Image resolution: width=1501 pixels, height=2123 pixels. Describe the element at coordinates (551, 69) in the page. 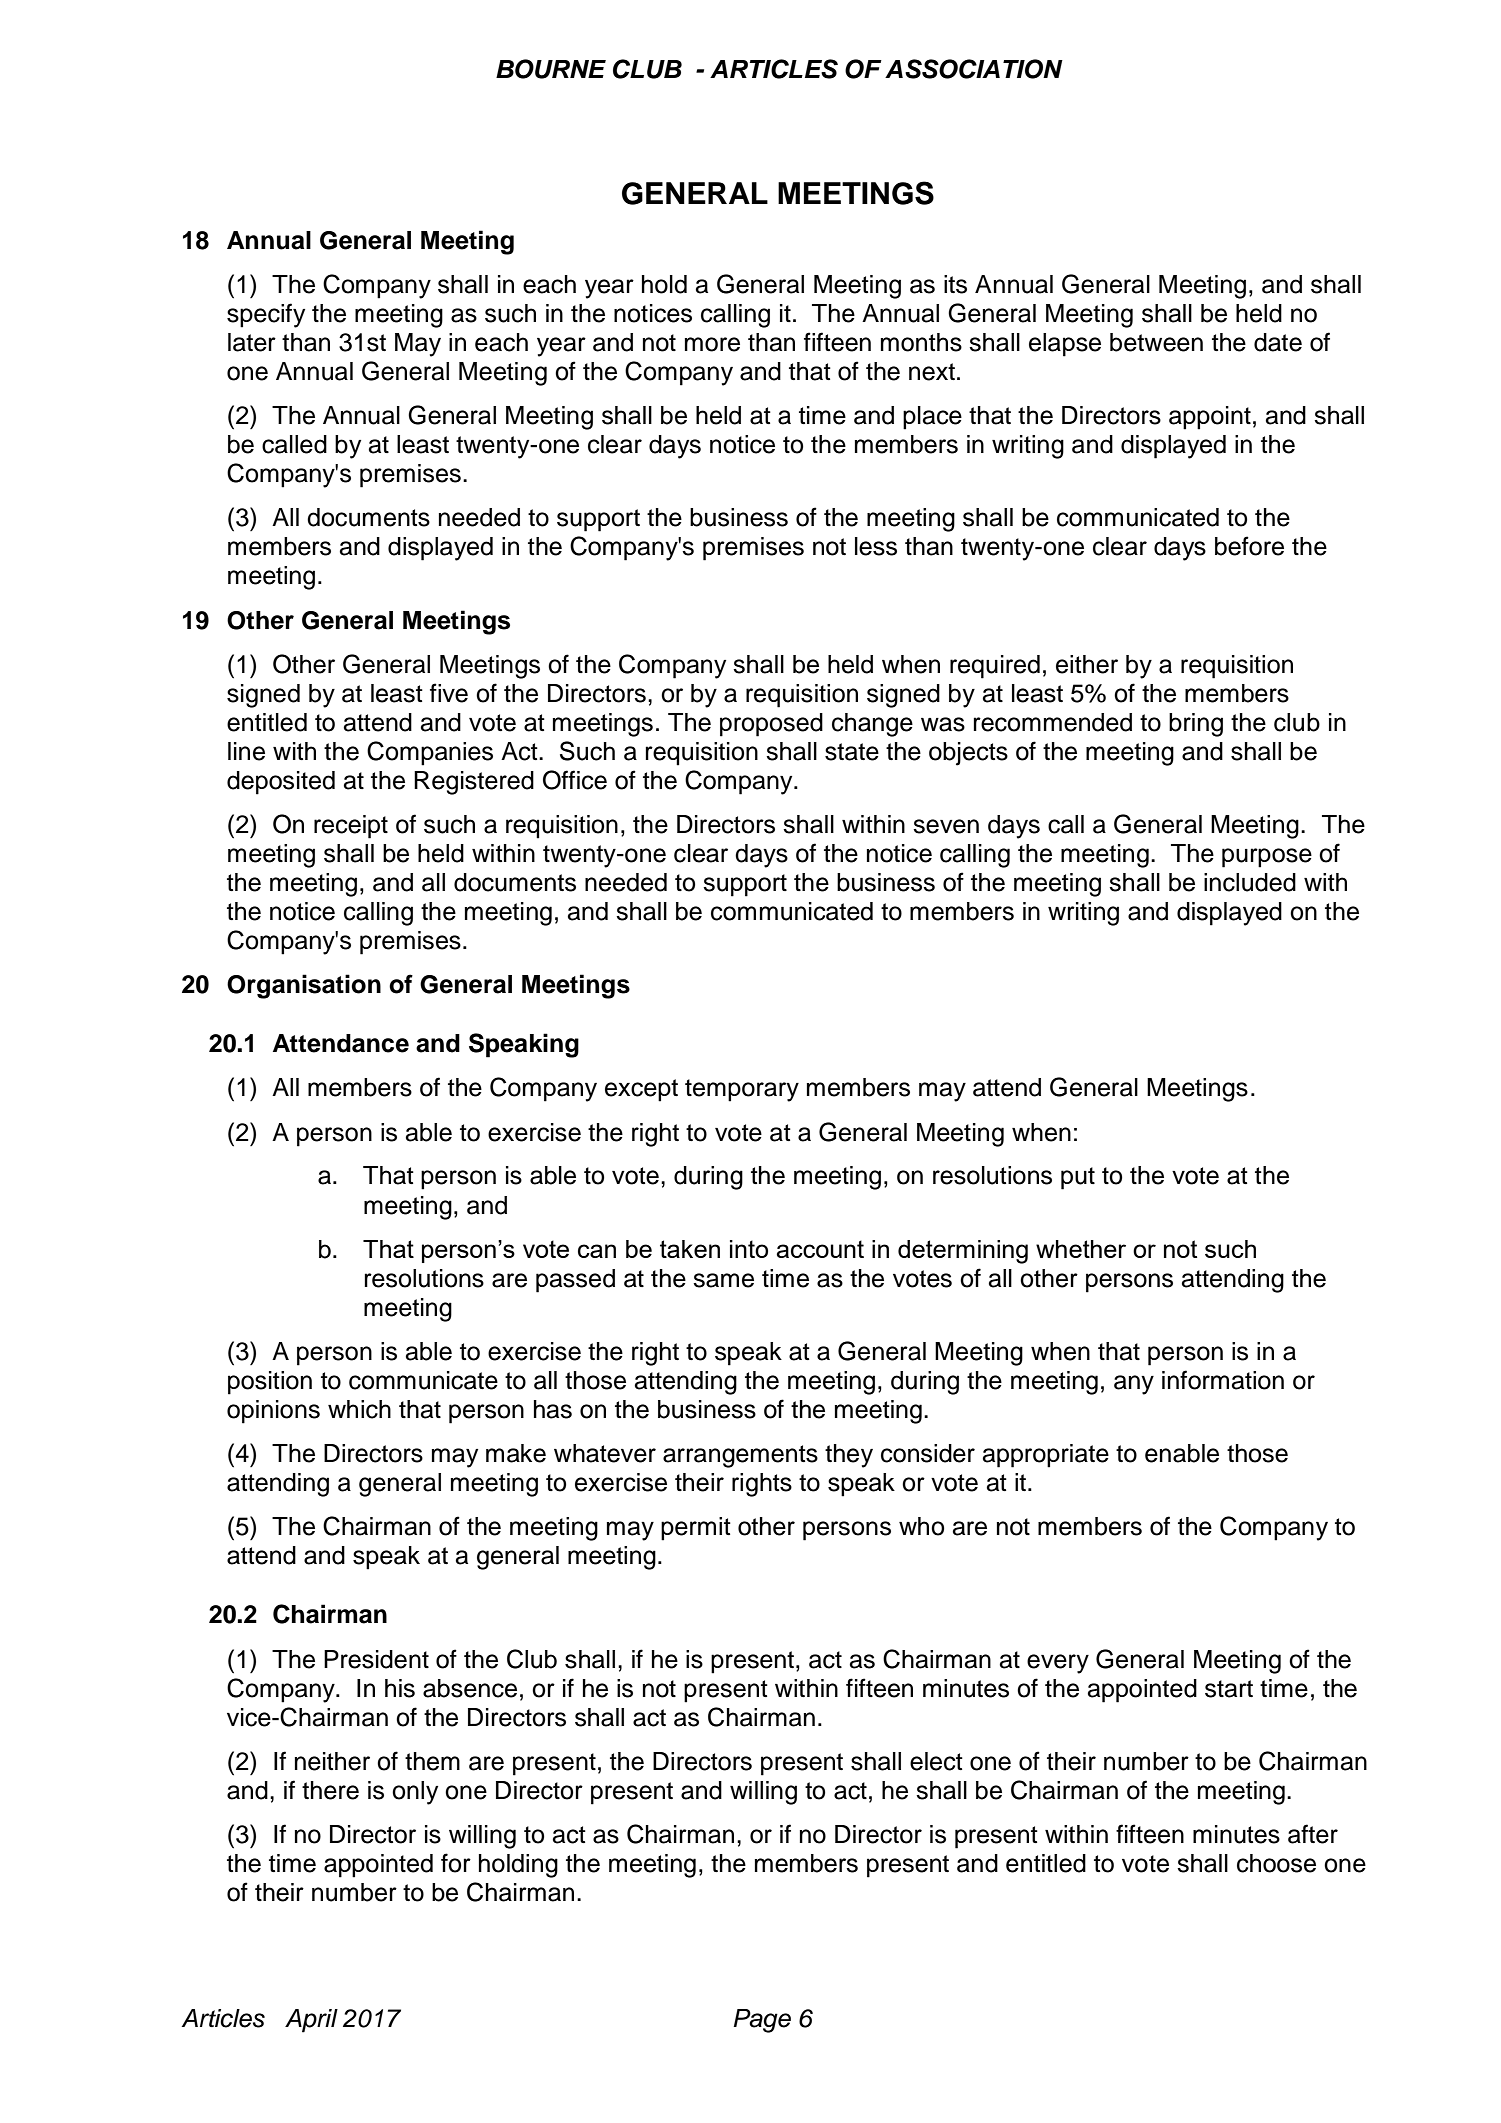

I see `BOURNE` at that location.
